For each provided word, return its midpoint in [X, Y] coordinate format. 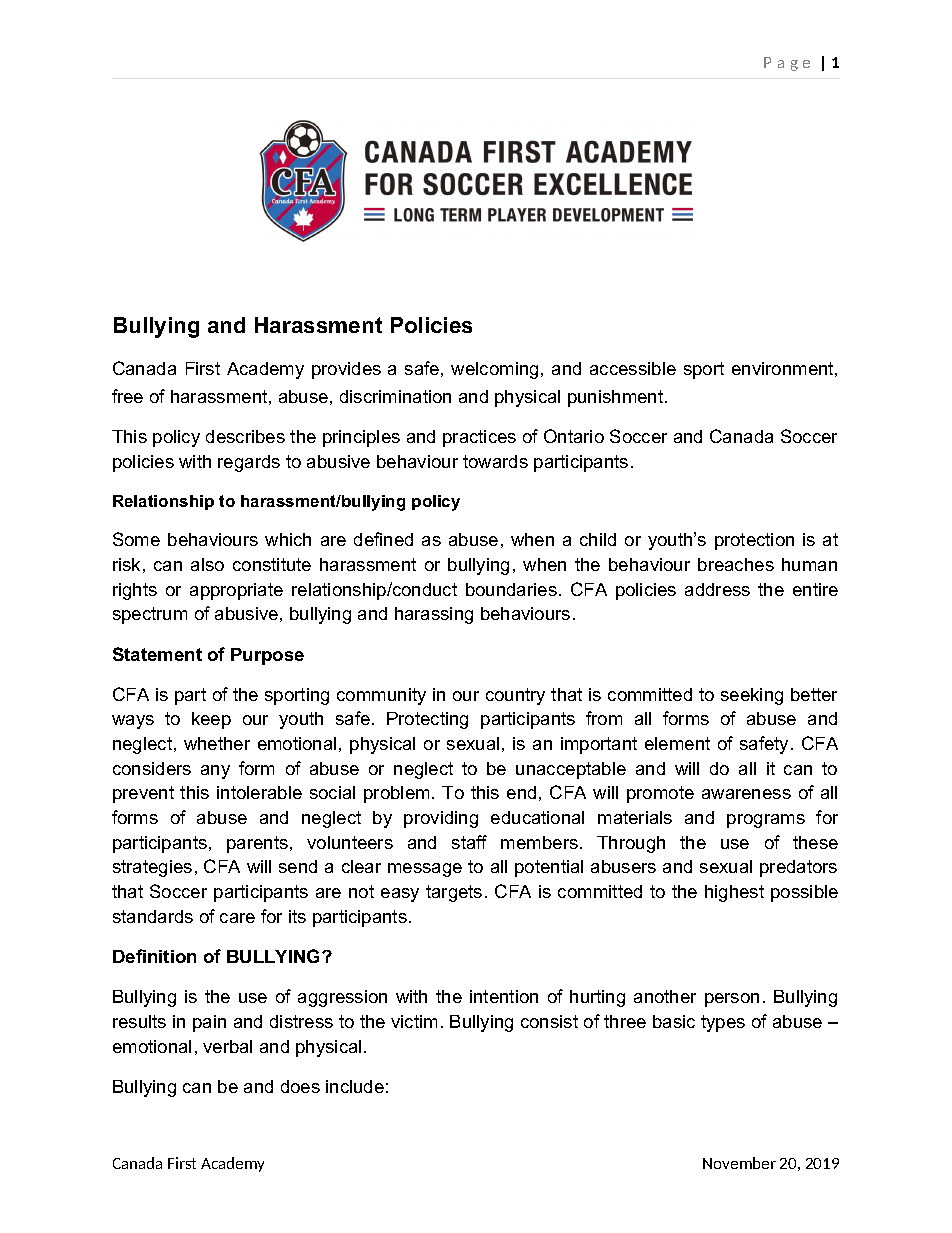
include [355, 1086]
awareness [746, 794]
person [732, 1000]
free [127, 396]
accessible [633, 368]
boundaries [511, 589]
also [207, 564]
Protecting [427, 720]
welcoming [494, 370]
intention [504, 996]
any [215, 772]
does [300, 1086]
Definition [154, 956]
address [717, 589]
